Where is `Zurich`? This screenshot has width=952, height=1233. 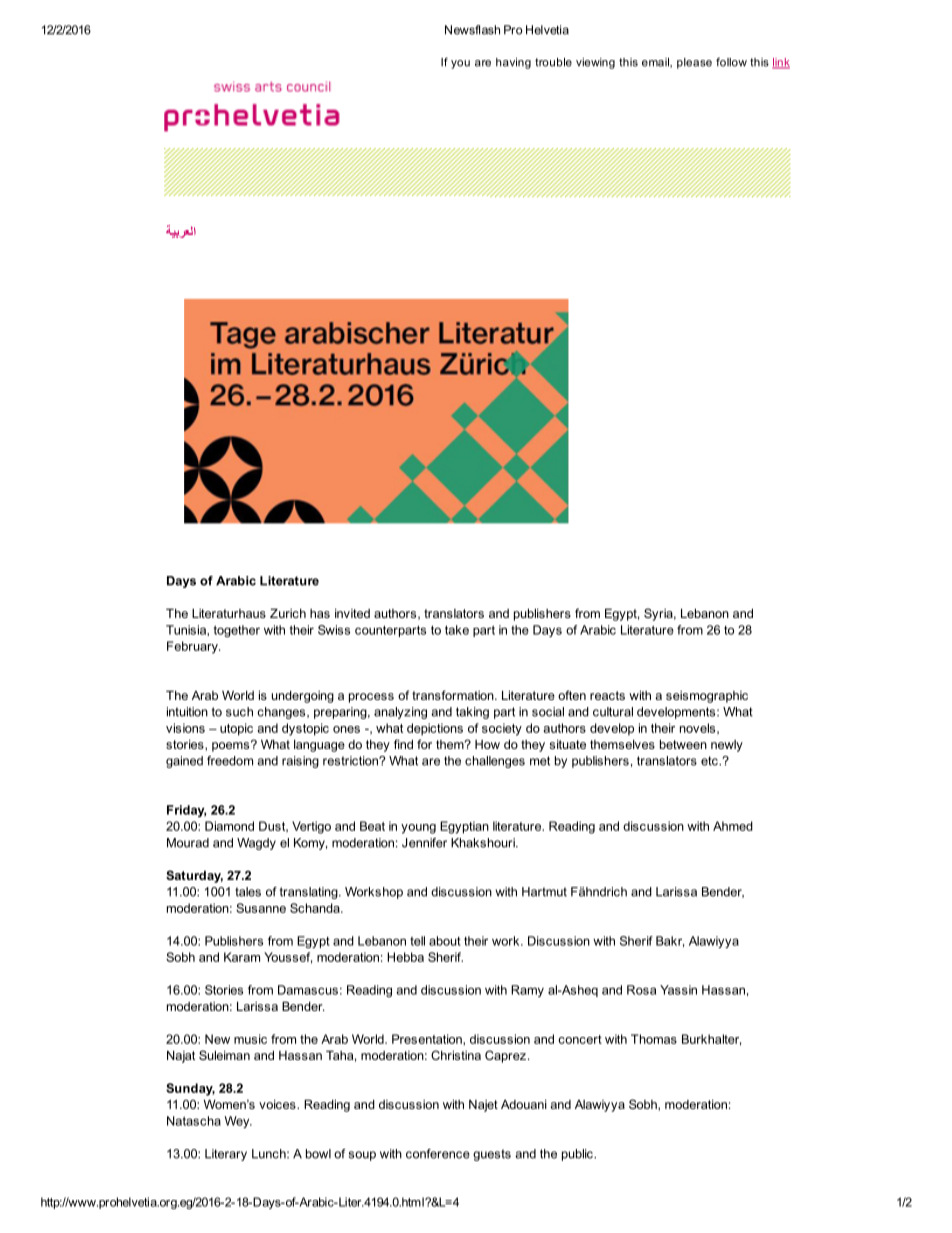 Zurich is located at coordinates (288, 613).
